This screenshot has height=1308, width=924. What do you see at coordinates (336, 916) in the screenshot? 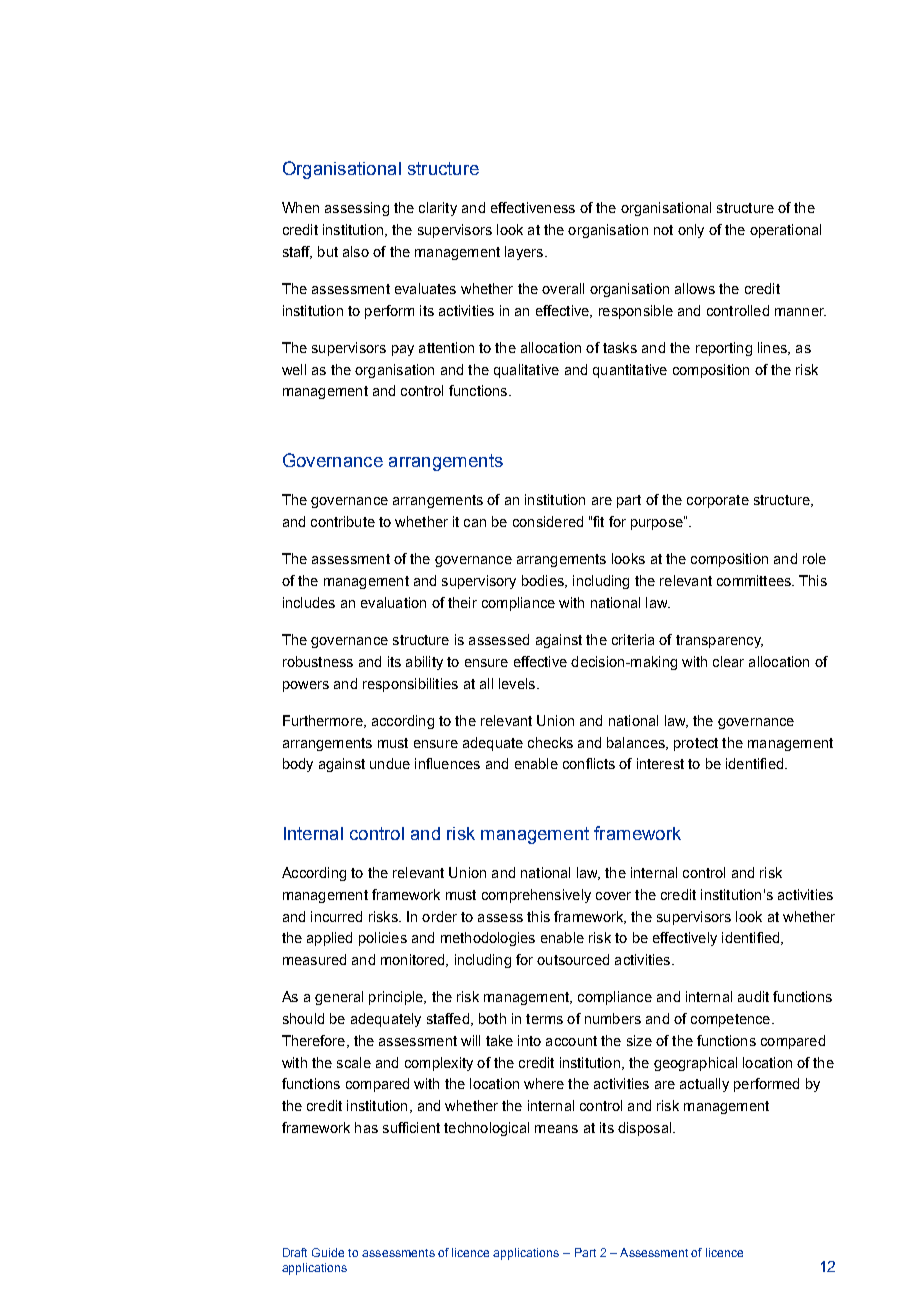
I see `incurred` at bounding box center [336, 916].
